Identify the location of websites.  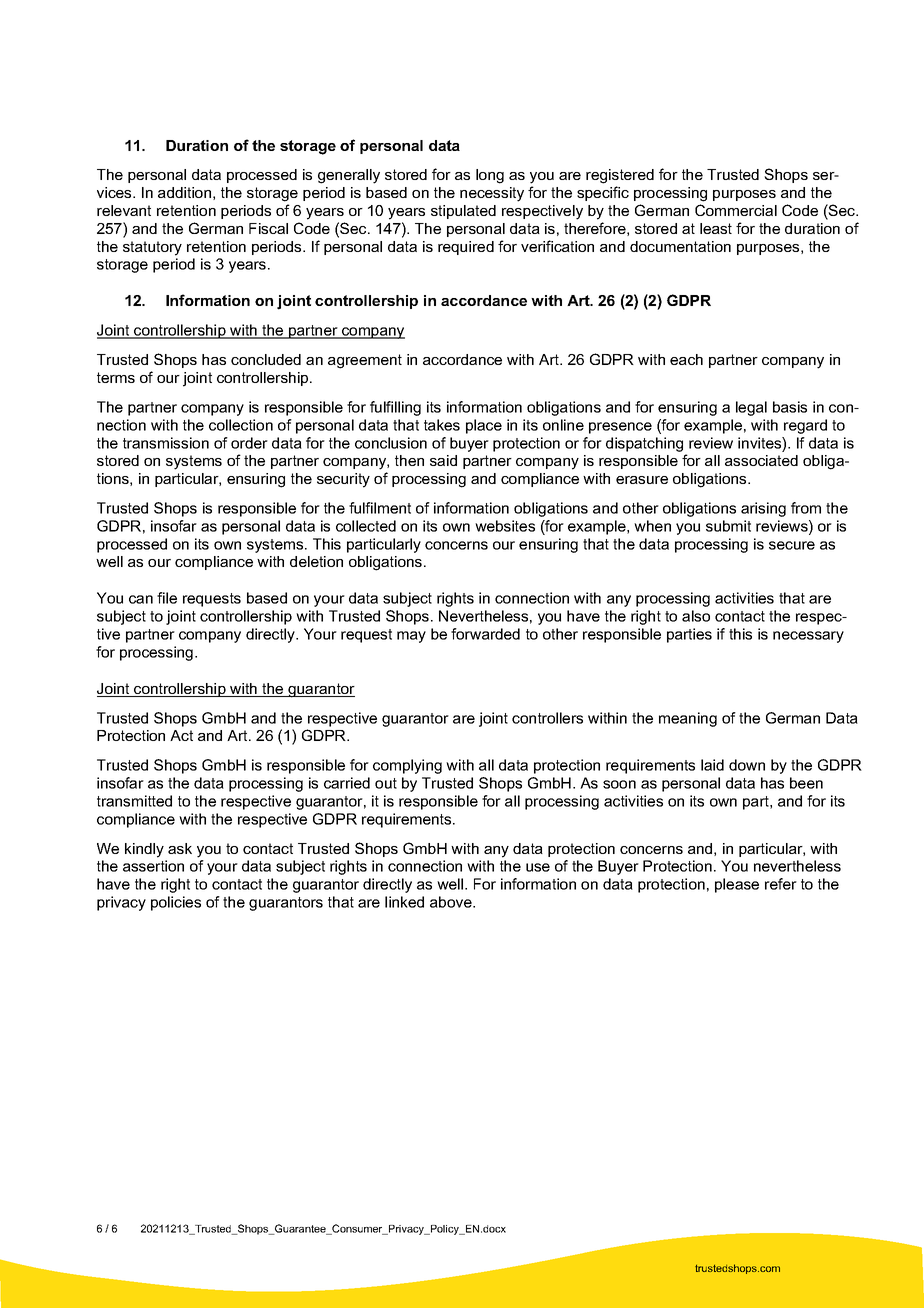
(505, 526).
